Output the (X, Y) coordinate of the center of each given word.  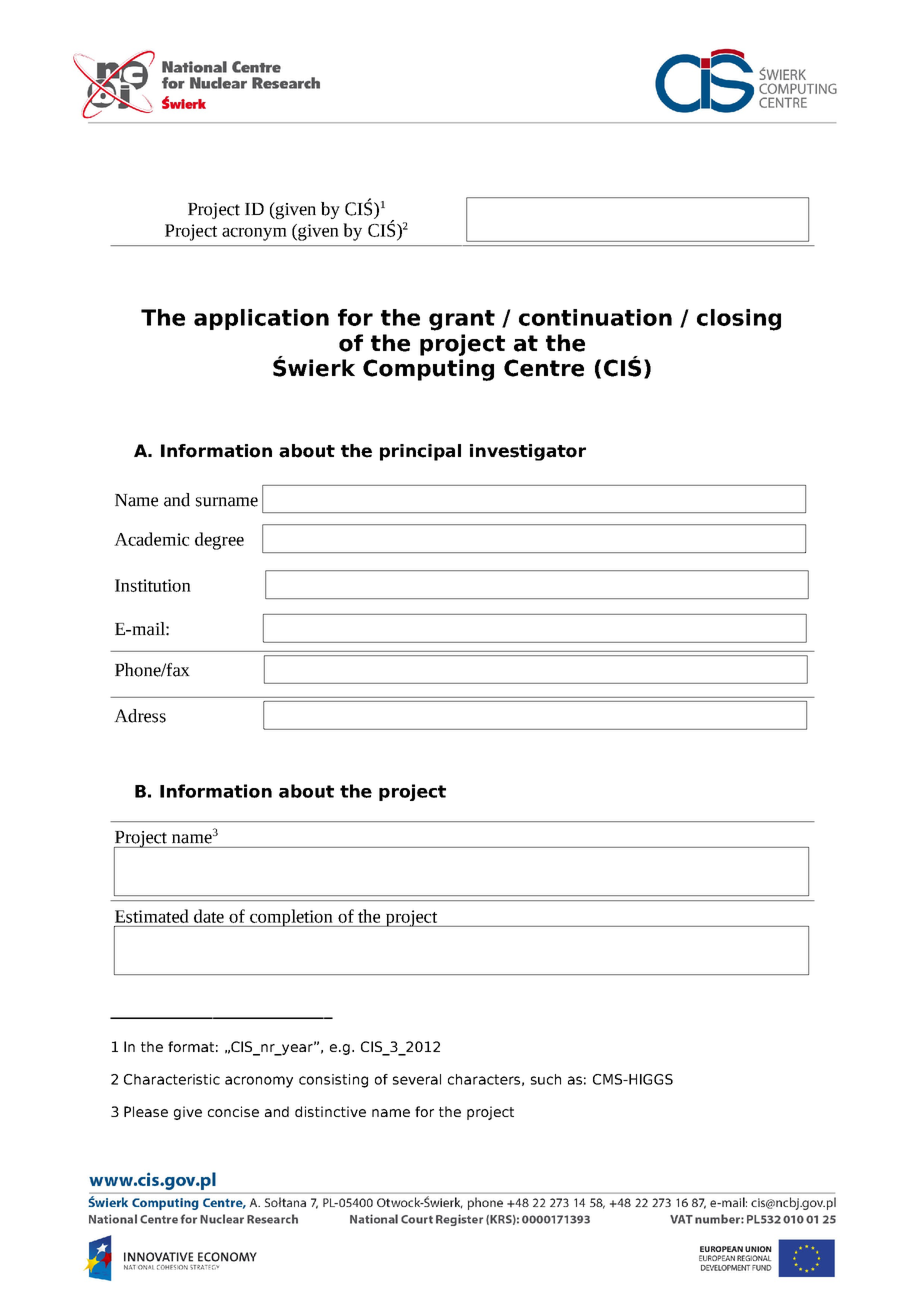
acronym (254, 234)
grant (462, 320)
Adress (140, 716)
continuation (595, 317)
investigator (528, 452)
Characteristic (172, 1079)
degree (219, 541)
